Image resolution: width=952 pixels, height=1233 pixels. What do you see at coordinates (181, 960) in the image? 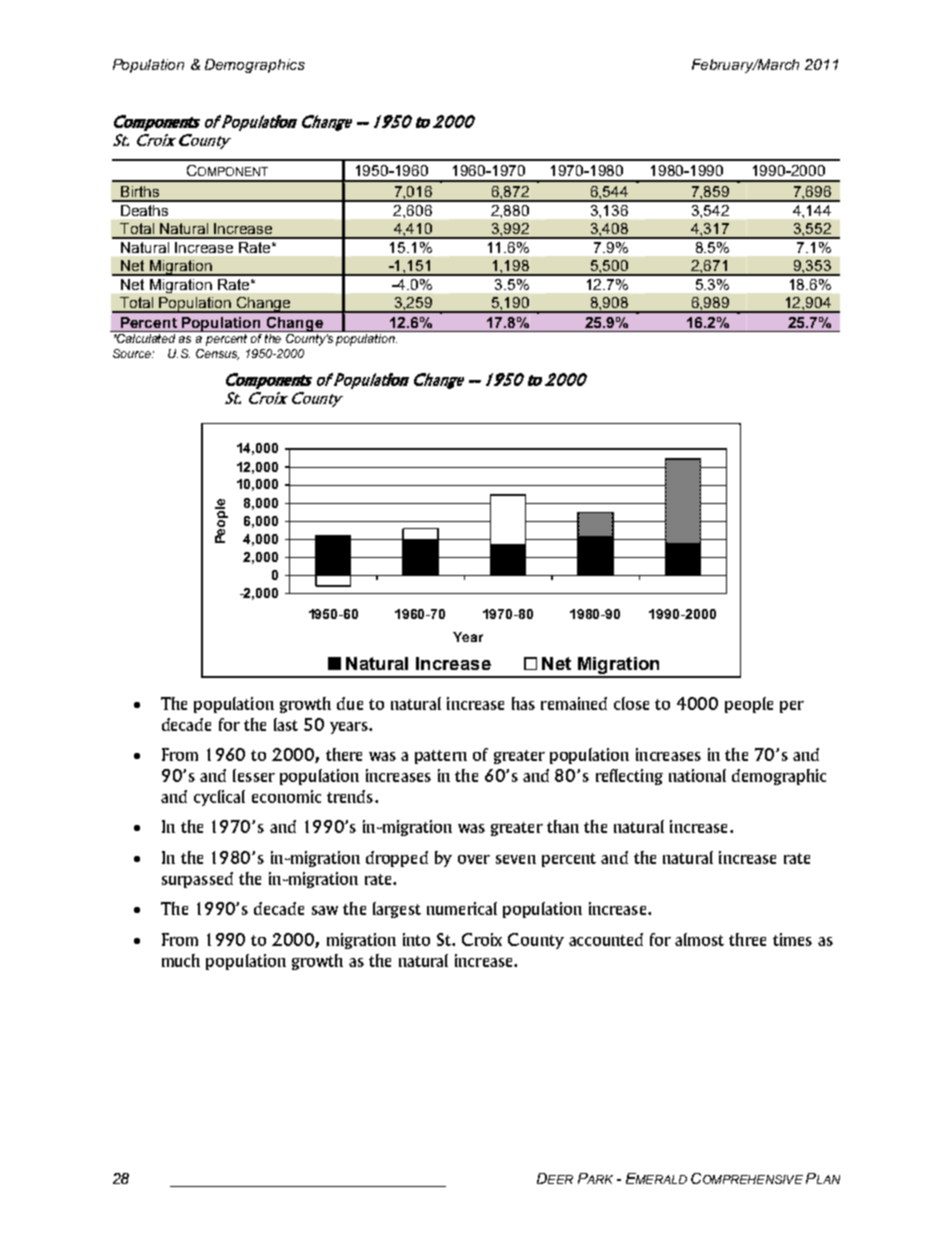
I see `much` at bounding box center [181, 960].
